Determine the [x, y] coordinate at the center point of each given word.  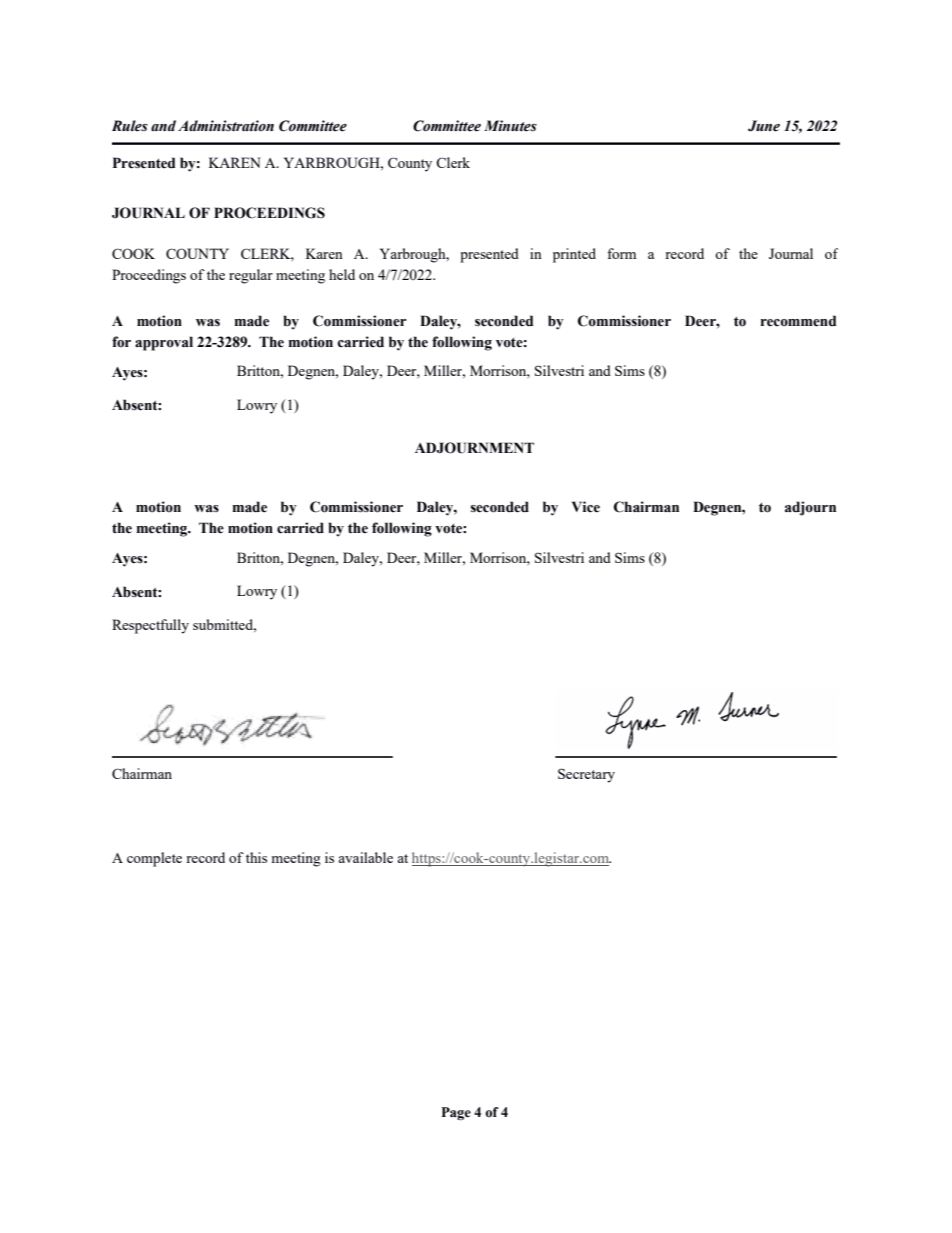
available [365, 857]
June [764, 126]
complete [154, 859]
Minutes [510, 126]
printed [574, 255]
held [342, 274]
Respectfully [150, 626]
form [621, 253]
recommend [798, 321]
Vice [586, 507]
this [256, 857]
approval [164, 343]
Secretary [586, 775]
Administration [226, 126]
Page [456, 1113]
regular [251, 276]
